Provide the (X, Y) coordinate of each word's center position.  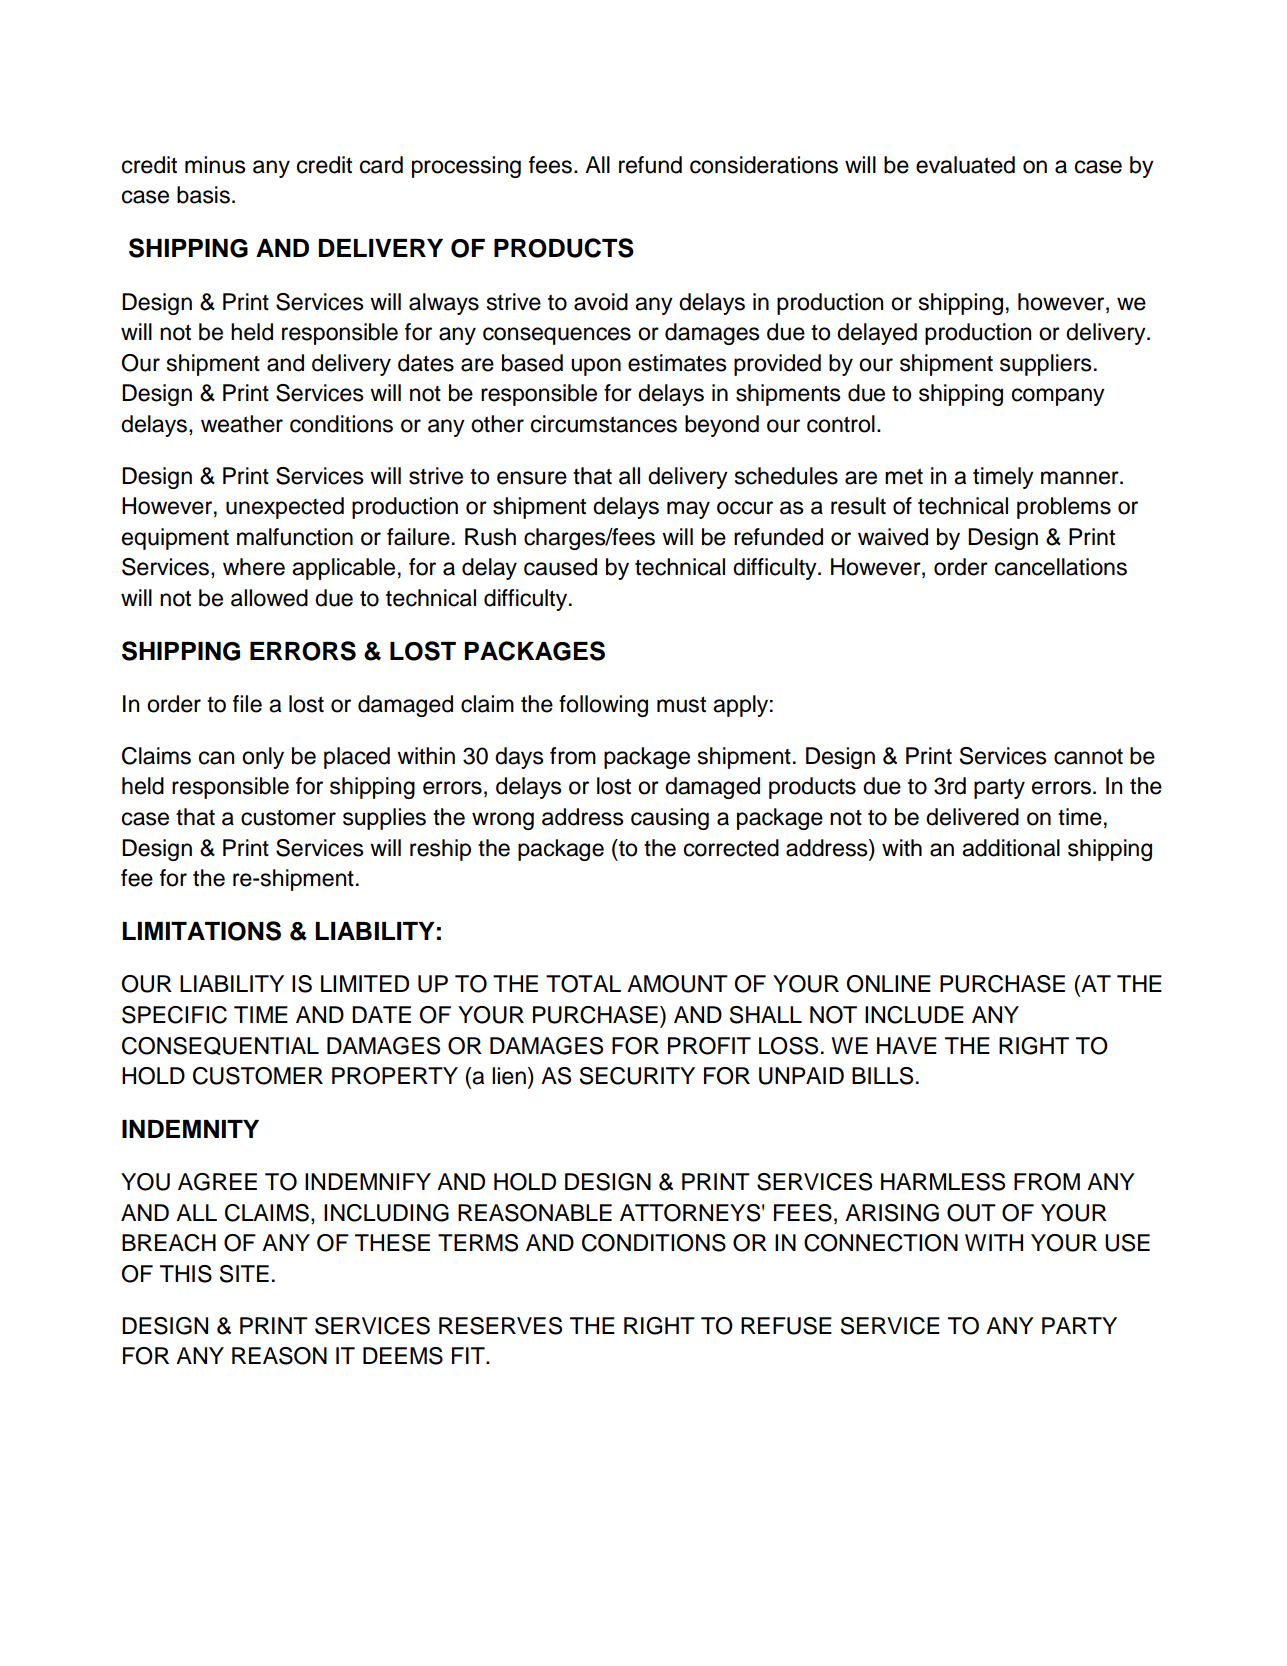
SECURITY (637, 1076)
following (603, 706)
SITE (244, 1274)
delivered (972, 817)
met (904, 476)
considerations (764, 165)
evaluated (965, 165)
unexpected (285, 508)
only (263, 758)
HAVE (907, 1045)
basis (203, 195)
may (688, 510)
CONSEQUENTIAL (220, 1046)
